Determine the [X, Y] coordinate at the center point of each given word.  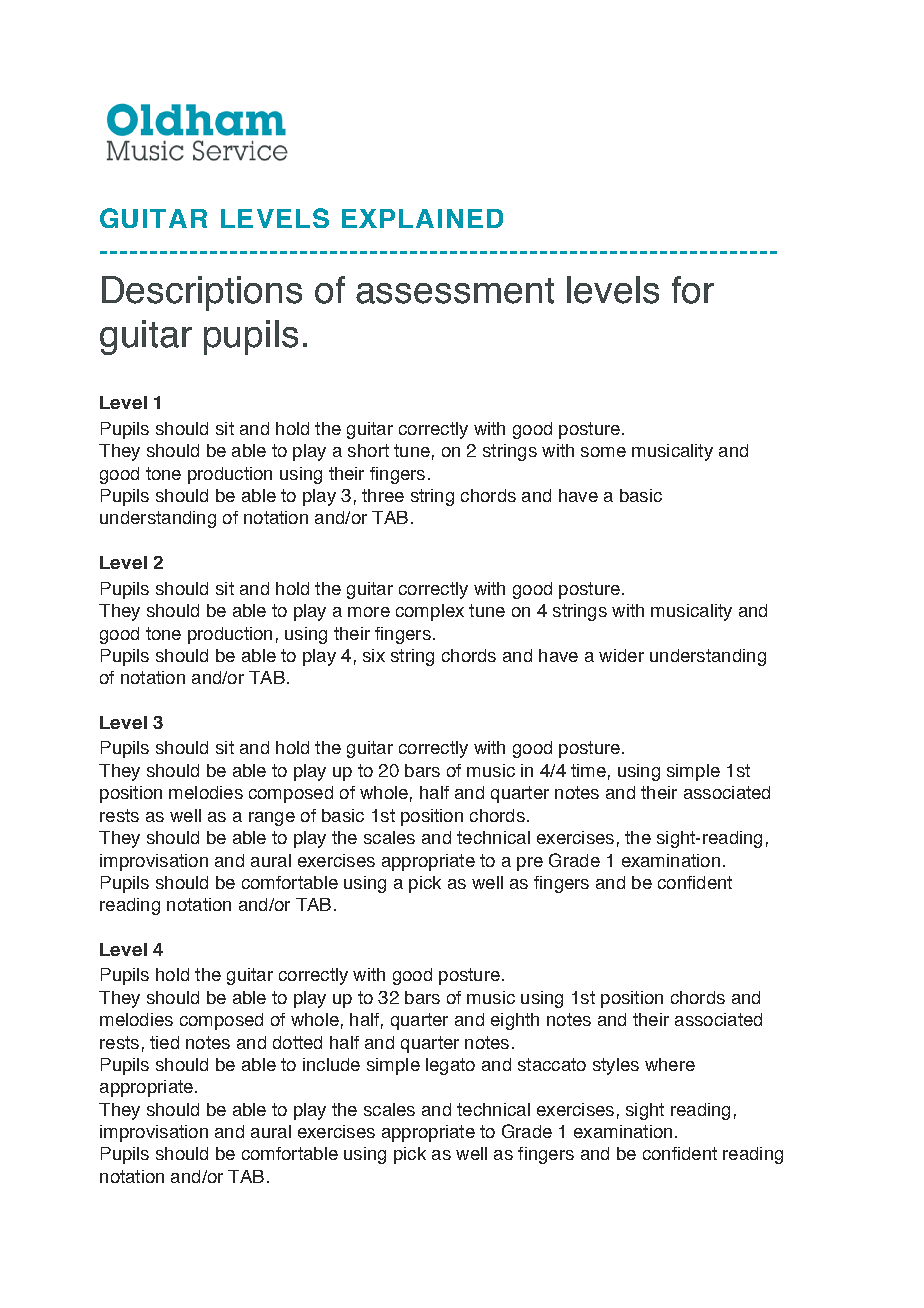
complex [430, 612]
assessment [455, 291]
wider [621, 655]
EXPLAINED [422, 218]
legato [450, 1066]
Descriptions [202, 293]
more [369, 612]
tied [164, 1042]
